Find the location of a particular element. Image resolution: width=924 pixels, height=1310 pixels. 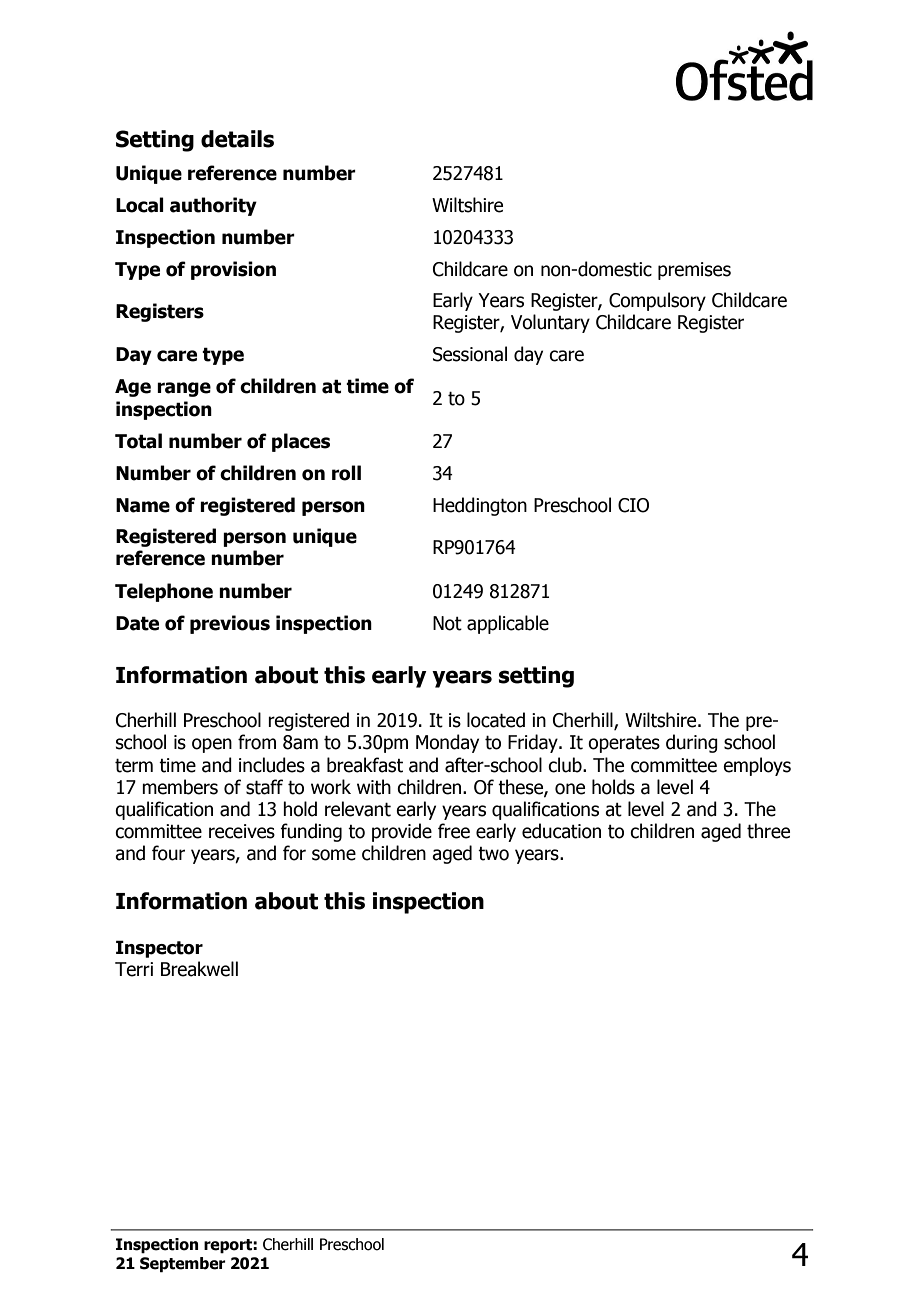

September is located at coordinates (183, 1265).
